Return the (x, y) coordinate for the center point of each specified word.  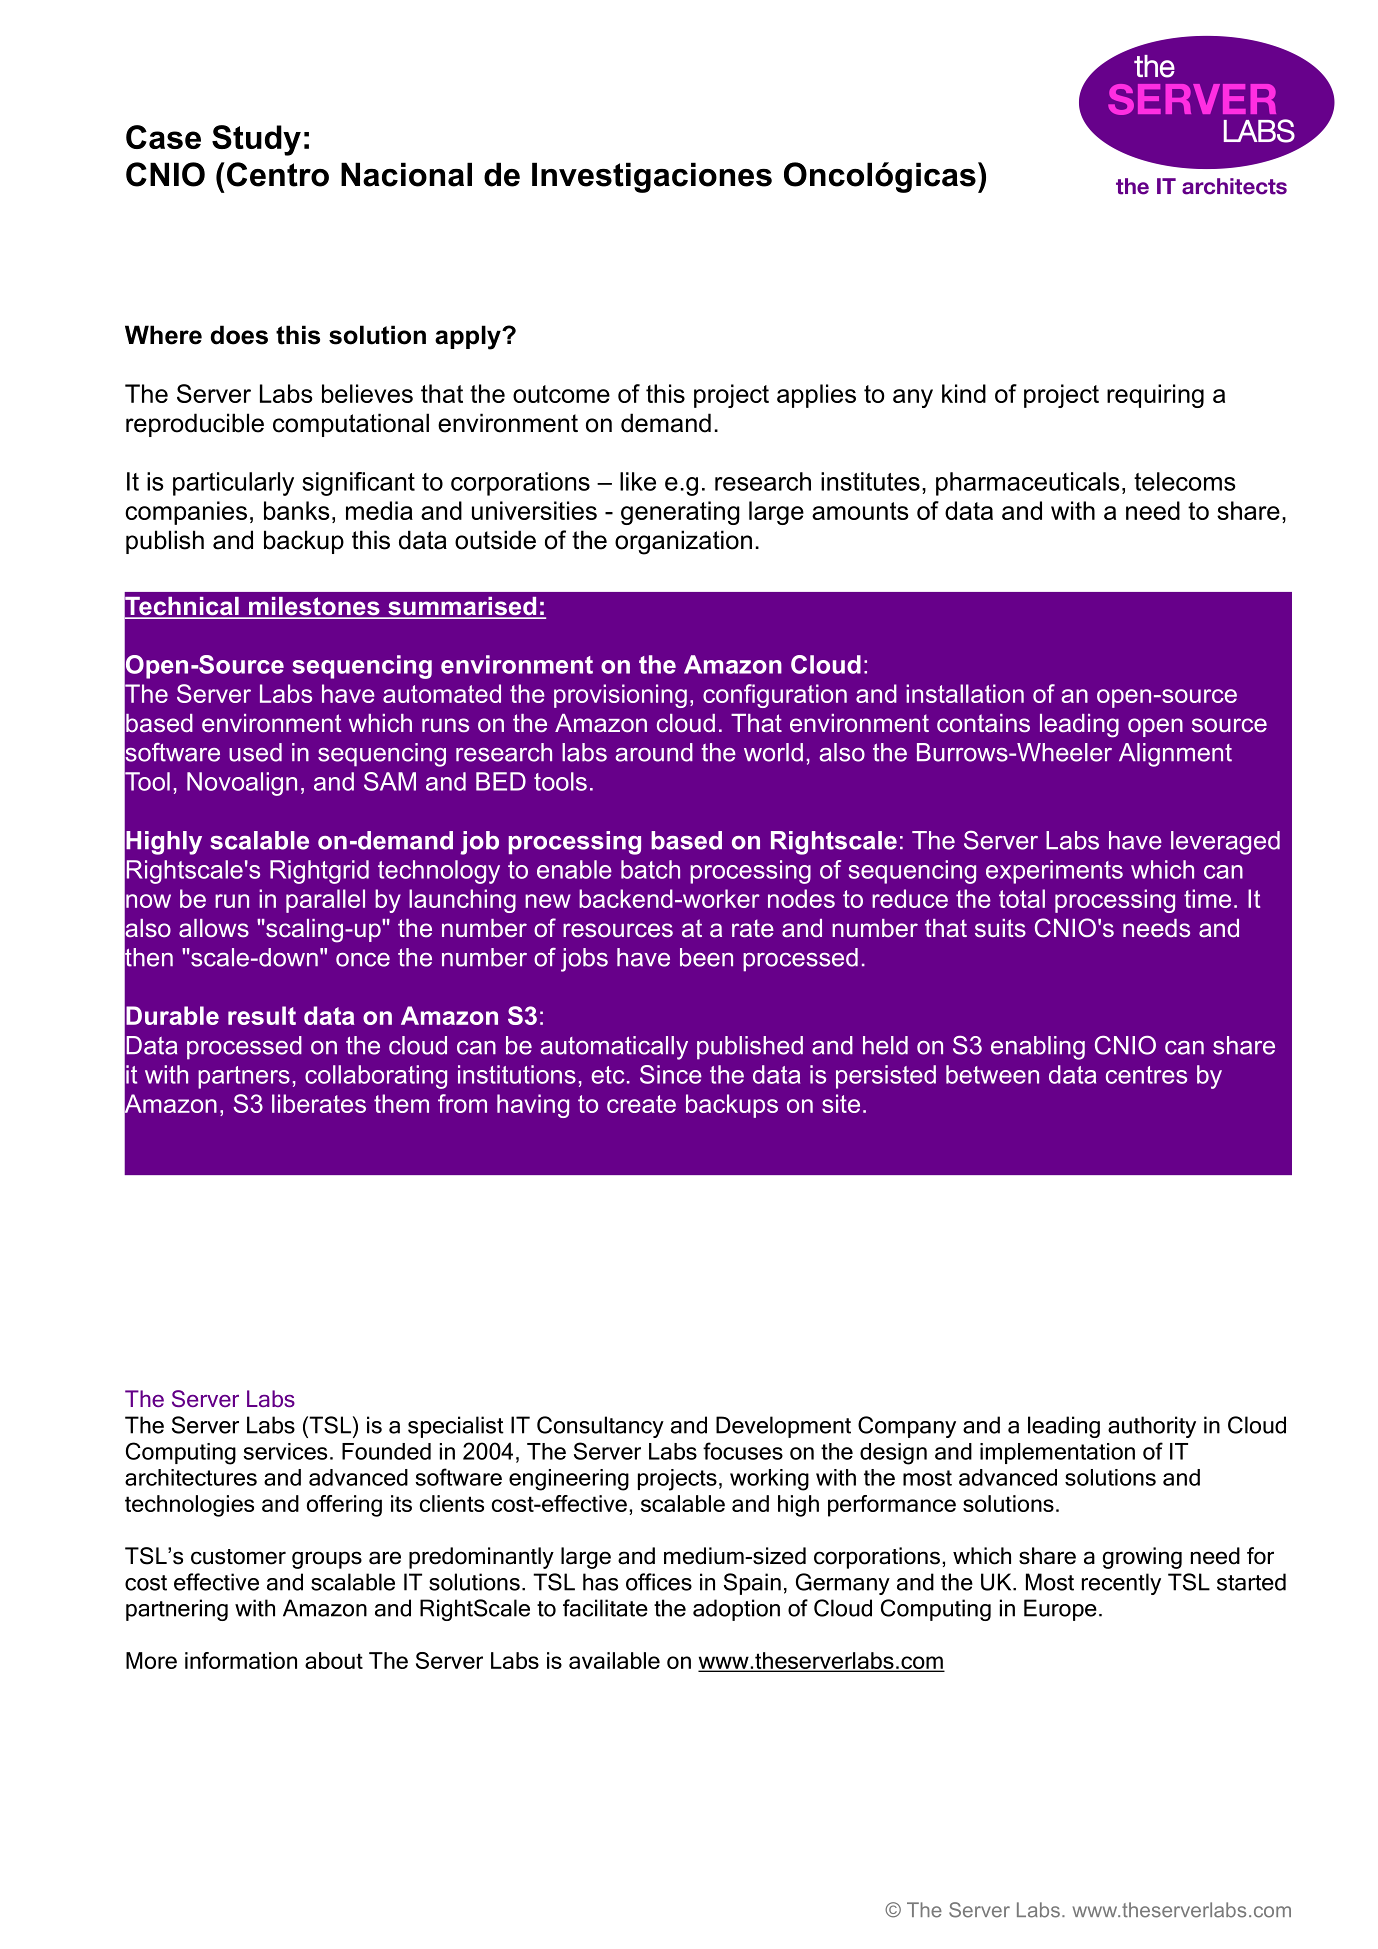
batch (650, 869)
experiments (1054, 872)
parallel (325, 901)
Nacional (406, 174)
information (241, 1660)
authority (1152, 1427)
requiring (1155, 396)
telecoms (1185, 481)
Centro (278, 174)
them (401, 1103)
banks (297, 510)
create (641, 1104)
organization (683, 542)
